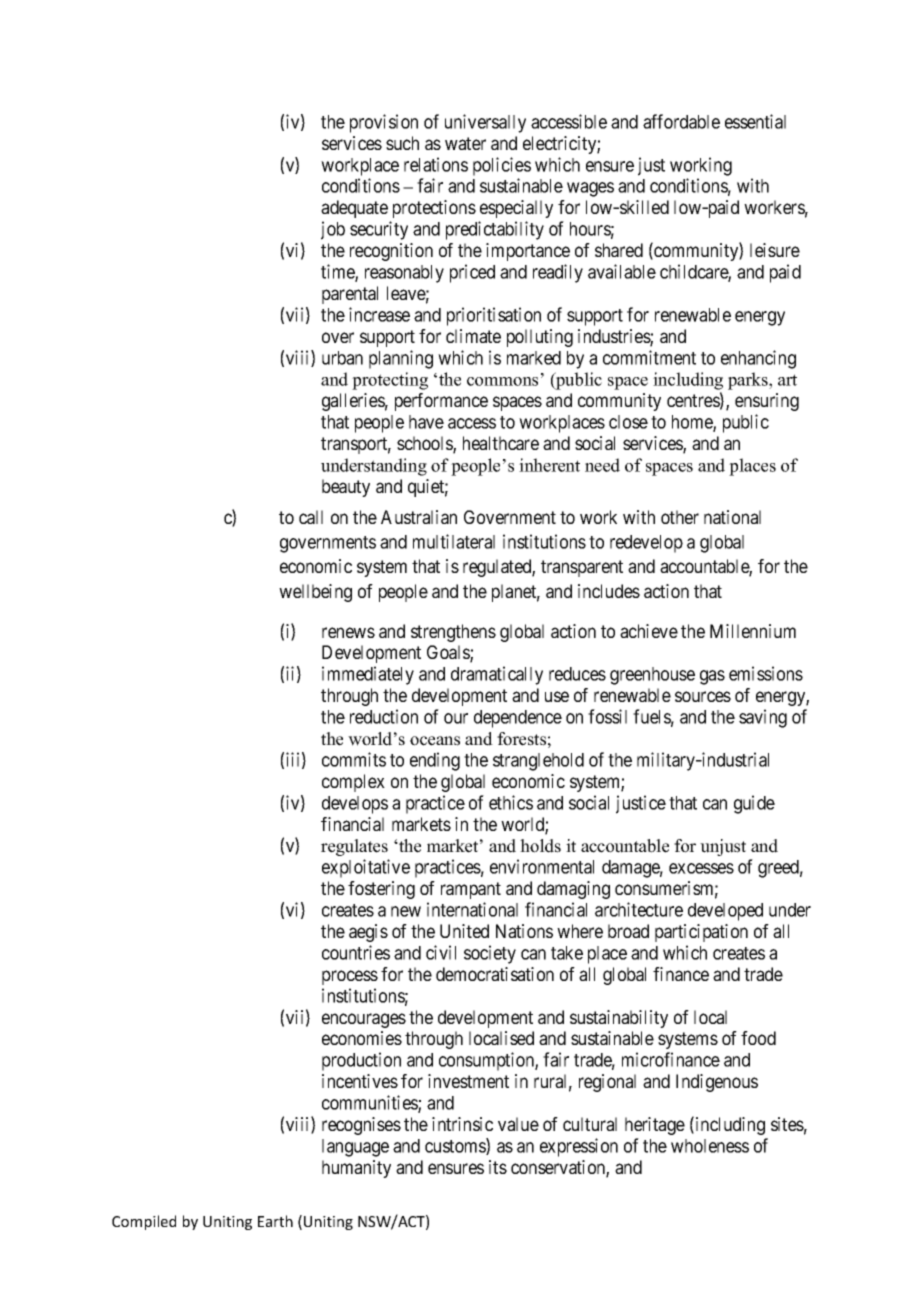 The image size is (924, 1308). What do you see at coordinates (354, 847) in the page?
I see `regulates` at bounding box center [354, 847].
